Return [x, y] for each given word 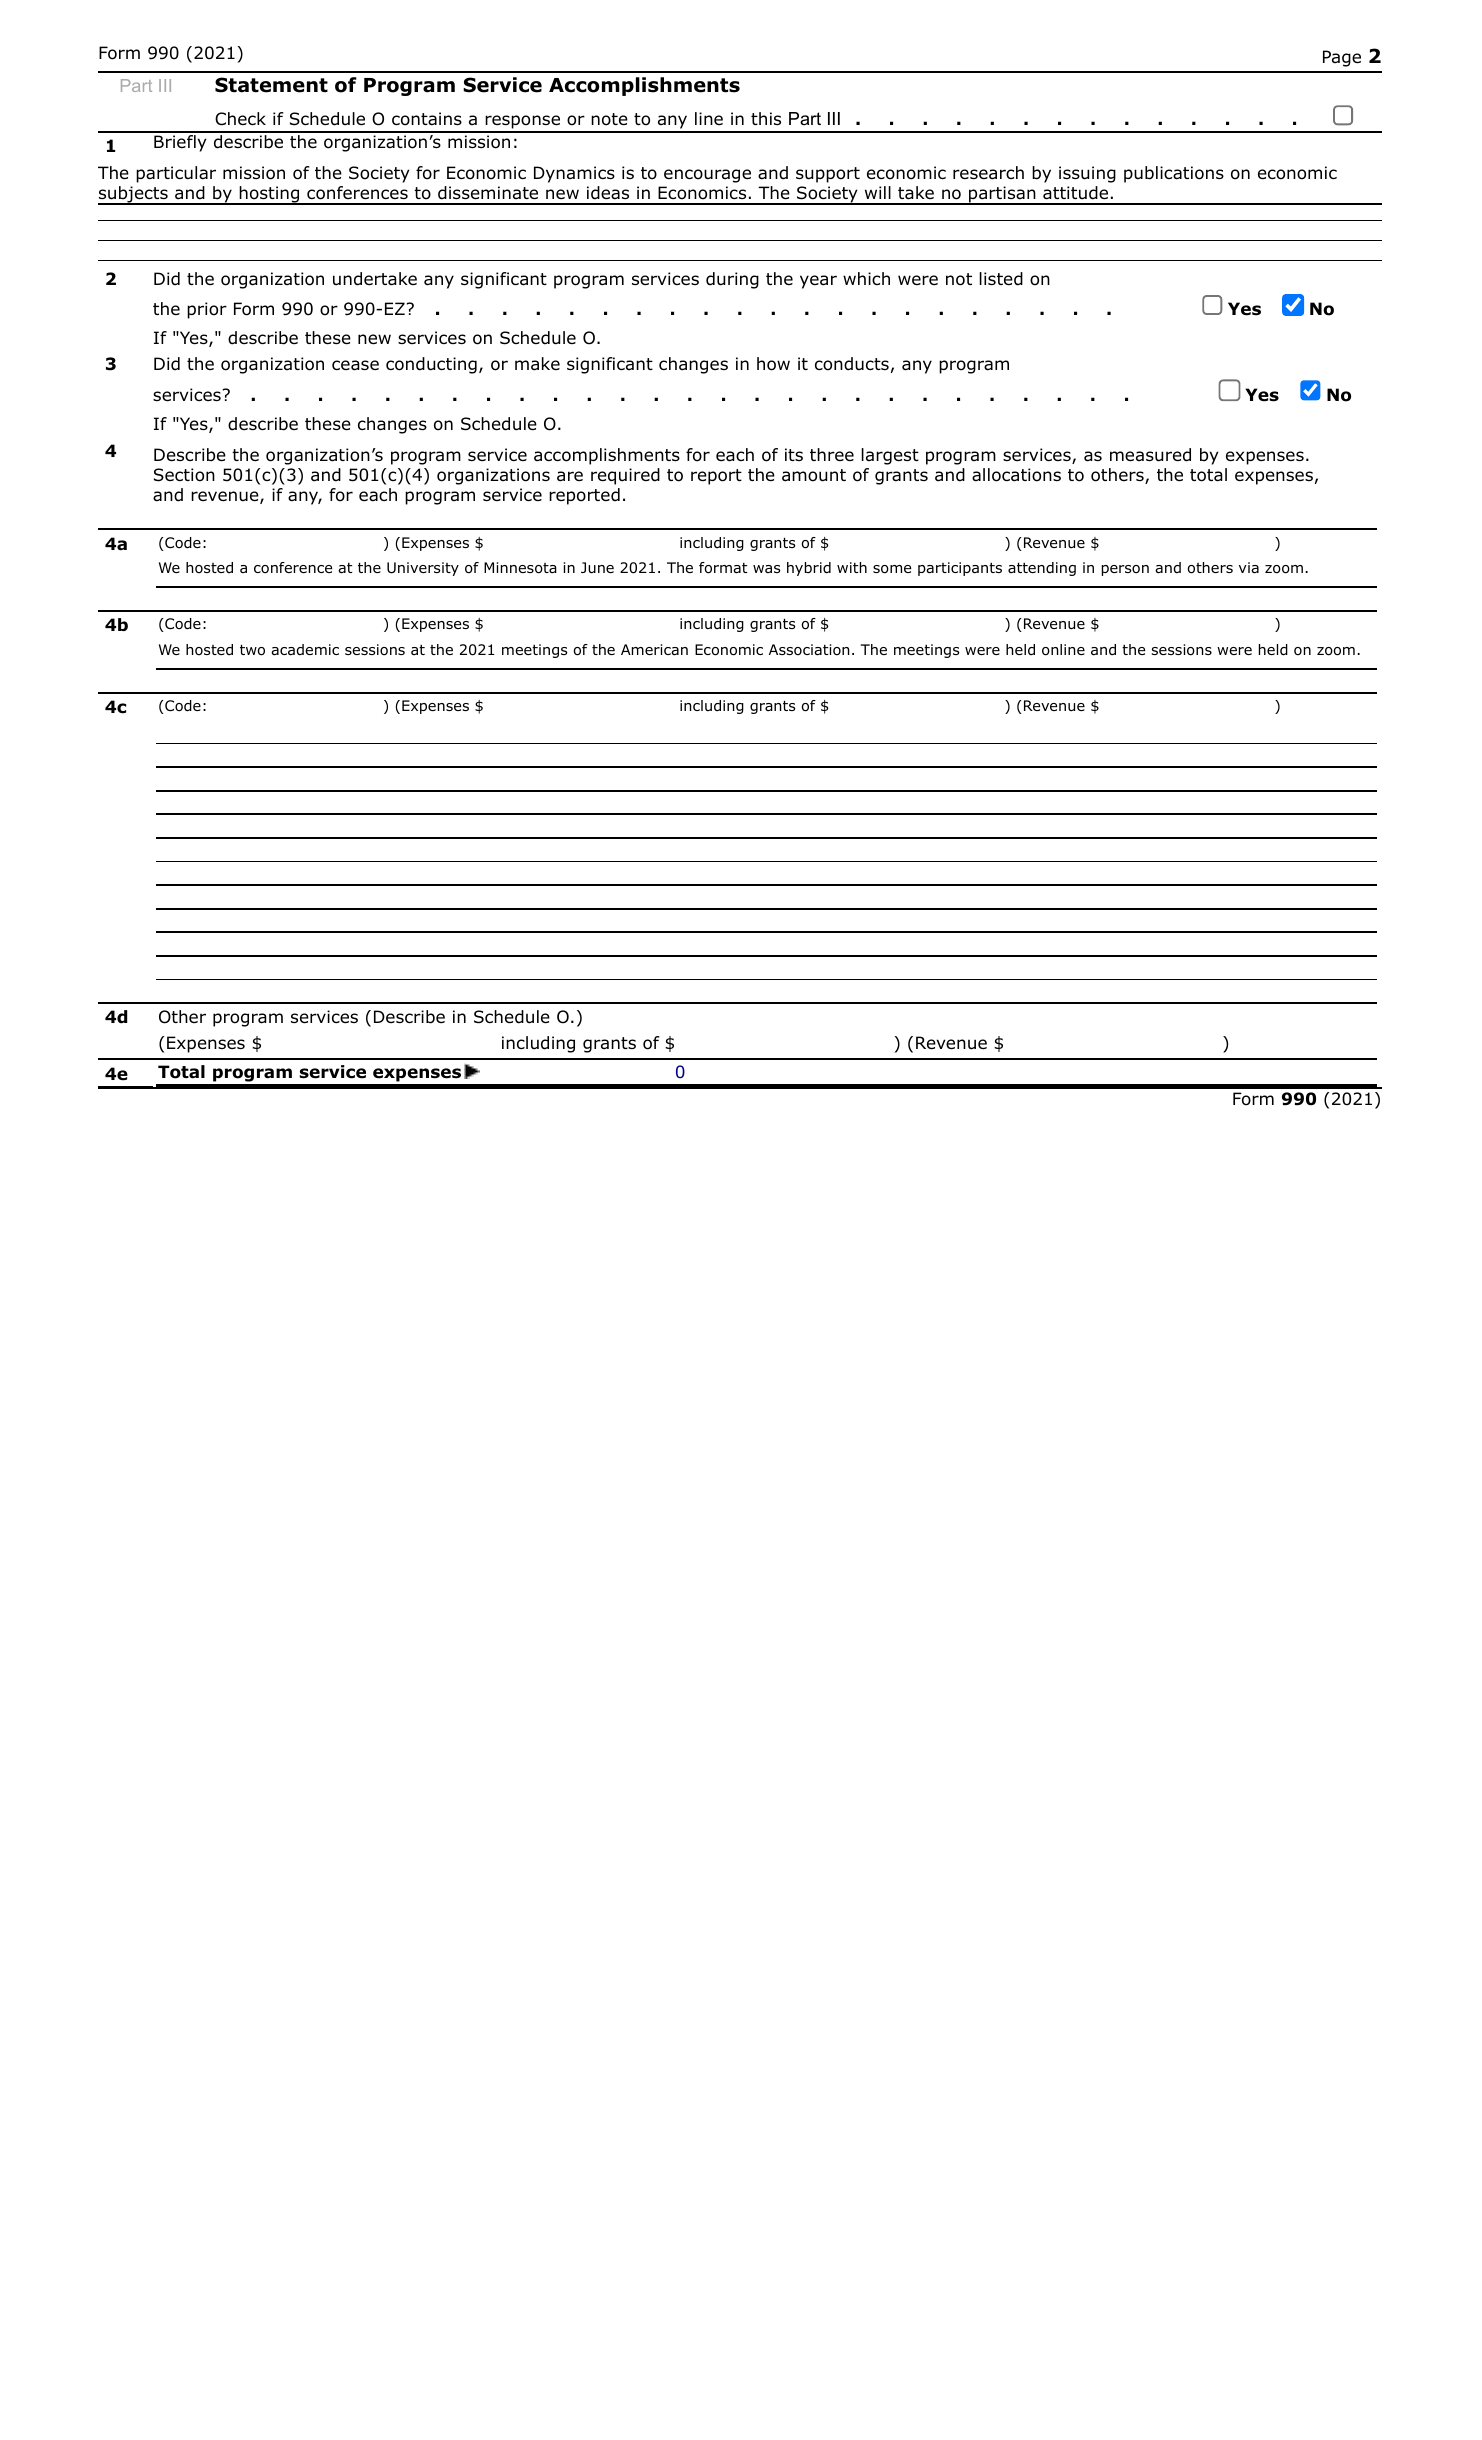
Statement [271, 85]
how [773, 364]
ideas [608, 193]
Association [809, 650]
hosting [269, 195]
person [1125, 570]
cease [355, 365]
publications [1174, 174]
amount [814, 475]
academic [305, 650]
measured [1150, 455]
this [766, 118]
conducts [852, 364]
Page [1342, 58]
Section [184, 475]
